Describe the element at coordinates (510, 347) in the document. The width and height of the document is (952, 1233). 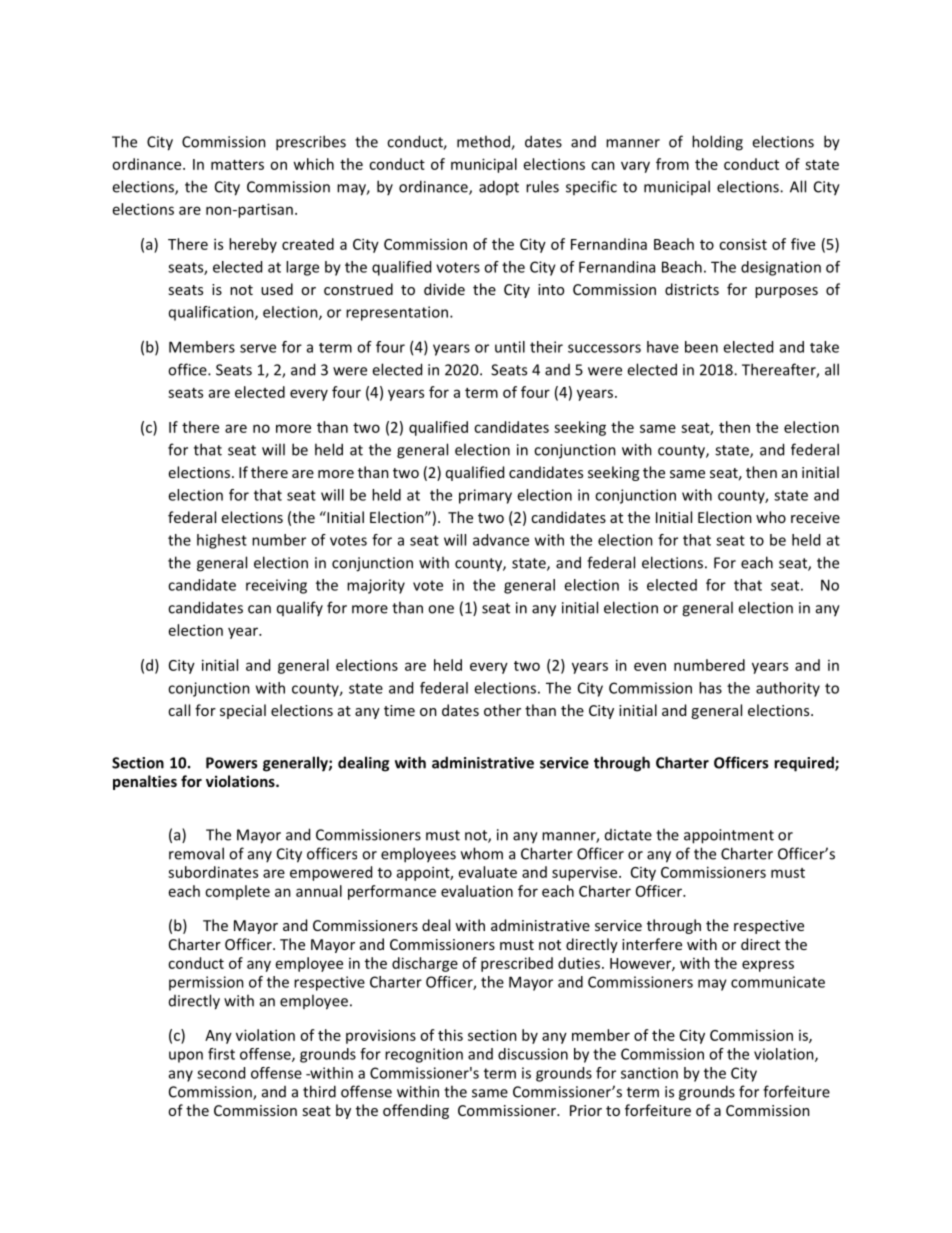
I see `until` at that location.
